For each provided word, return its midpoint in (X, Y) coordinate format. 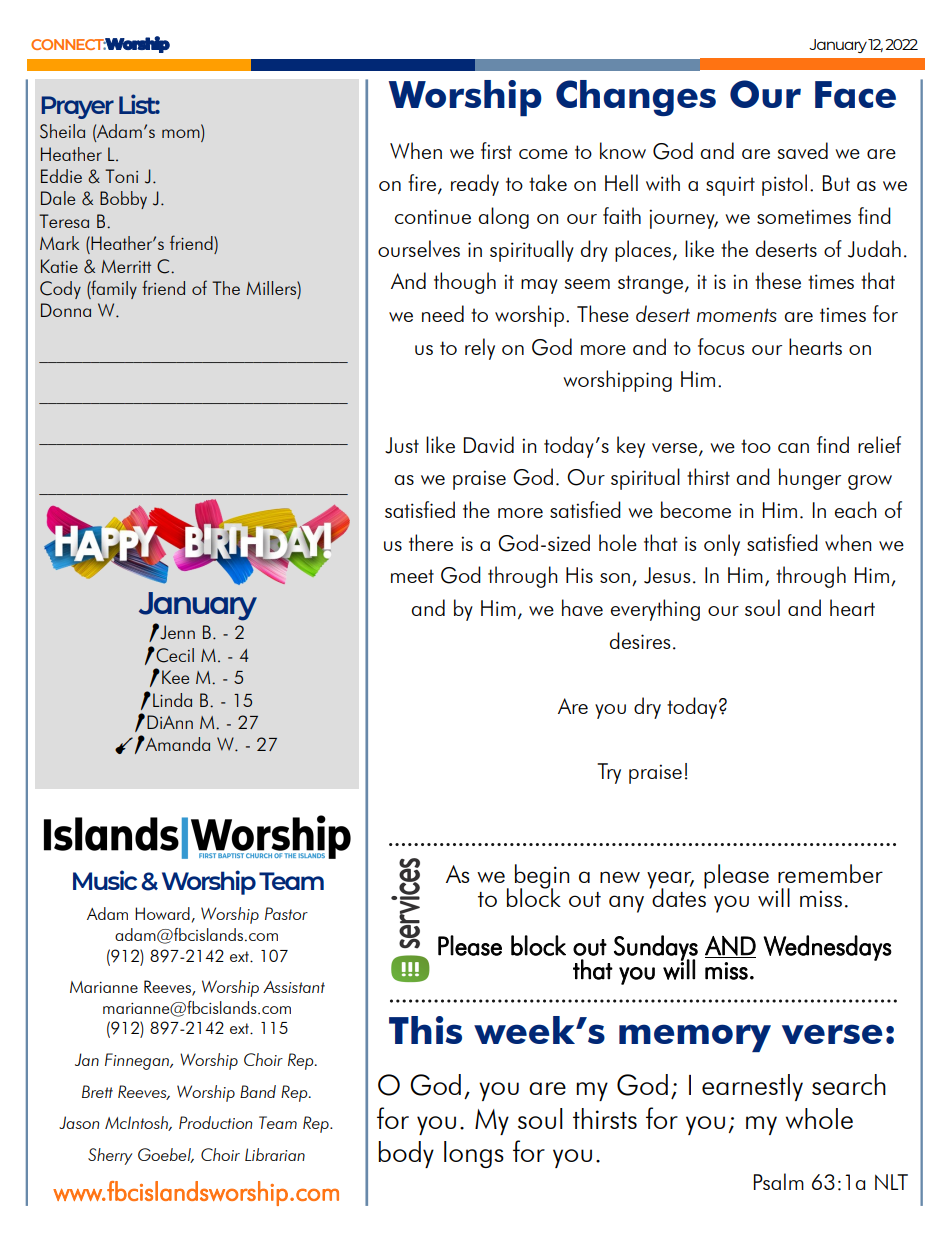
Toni (121, 176)
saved (802, 150)
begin (542, 877)
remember (830, 873)
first (496, 150)
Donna (66, 310)
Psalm (779, 1181)
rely (480, 349)
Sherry (110, 1156)
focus (721, 346)
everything (655, 610)
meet (412, 576)
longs (474, 1154)
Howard (162, 913)
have (582, 607)
